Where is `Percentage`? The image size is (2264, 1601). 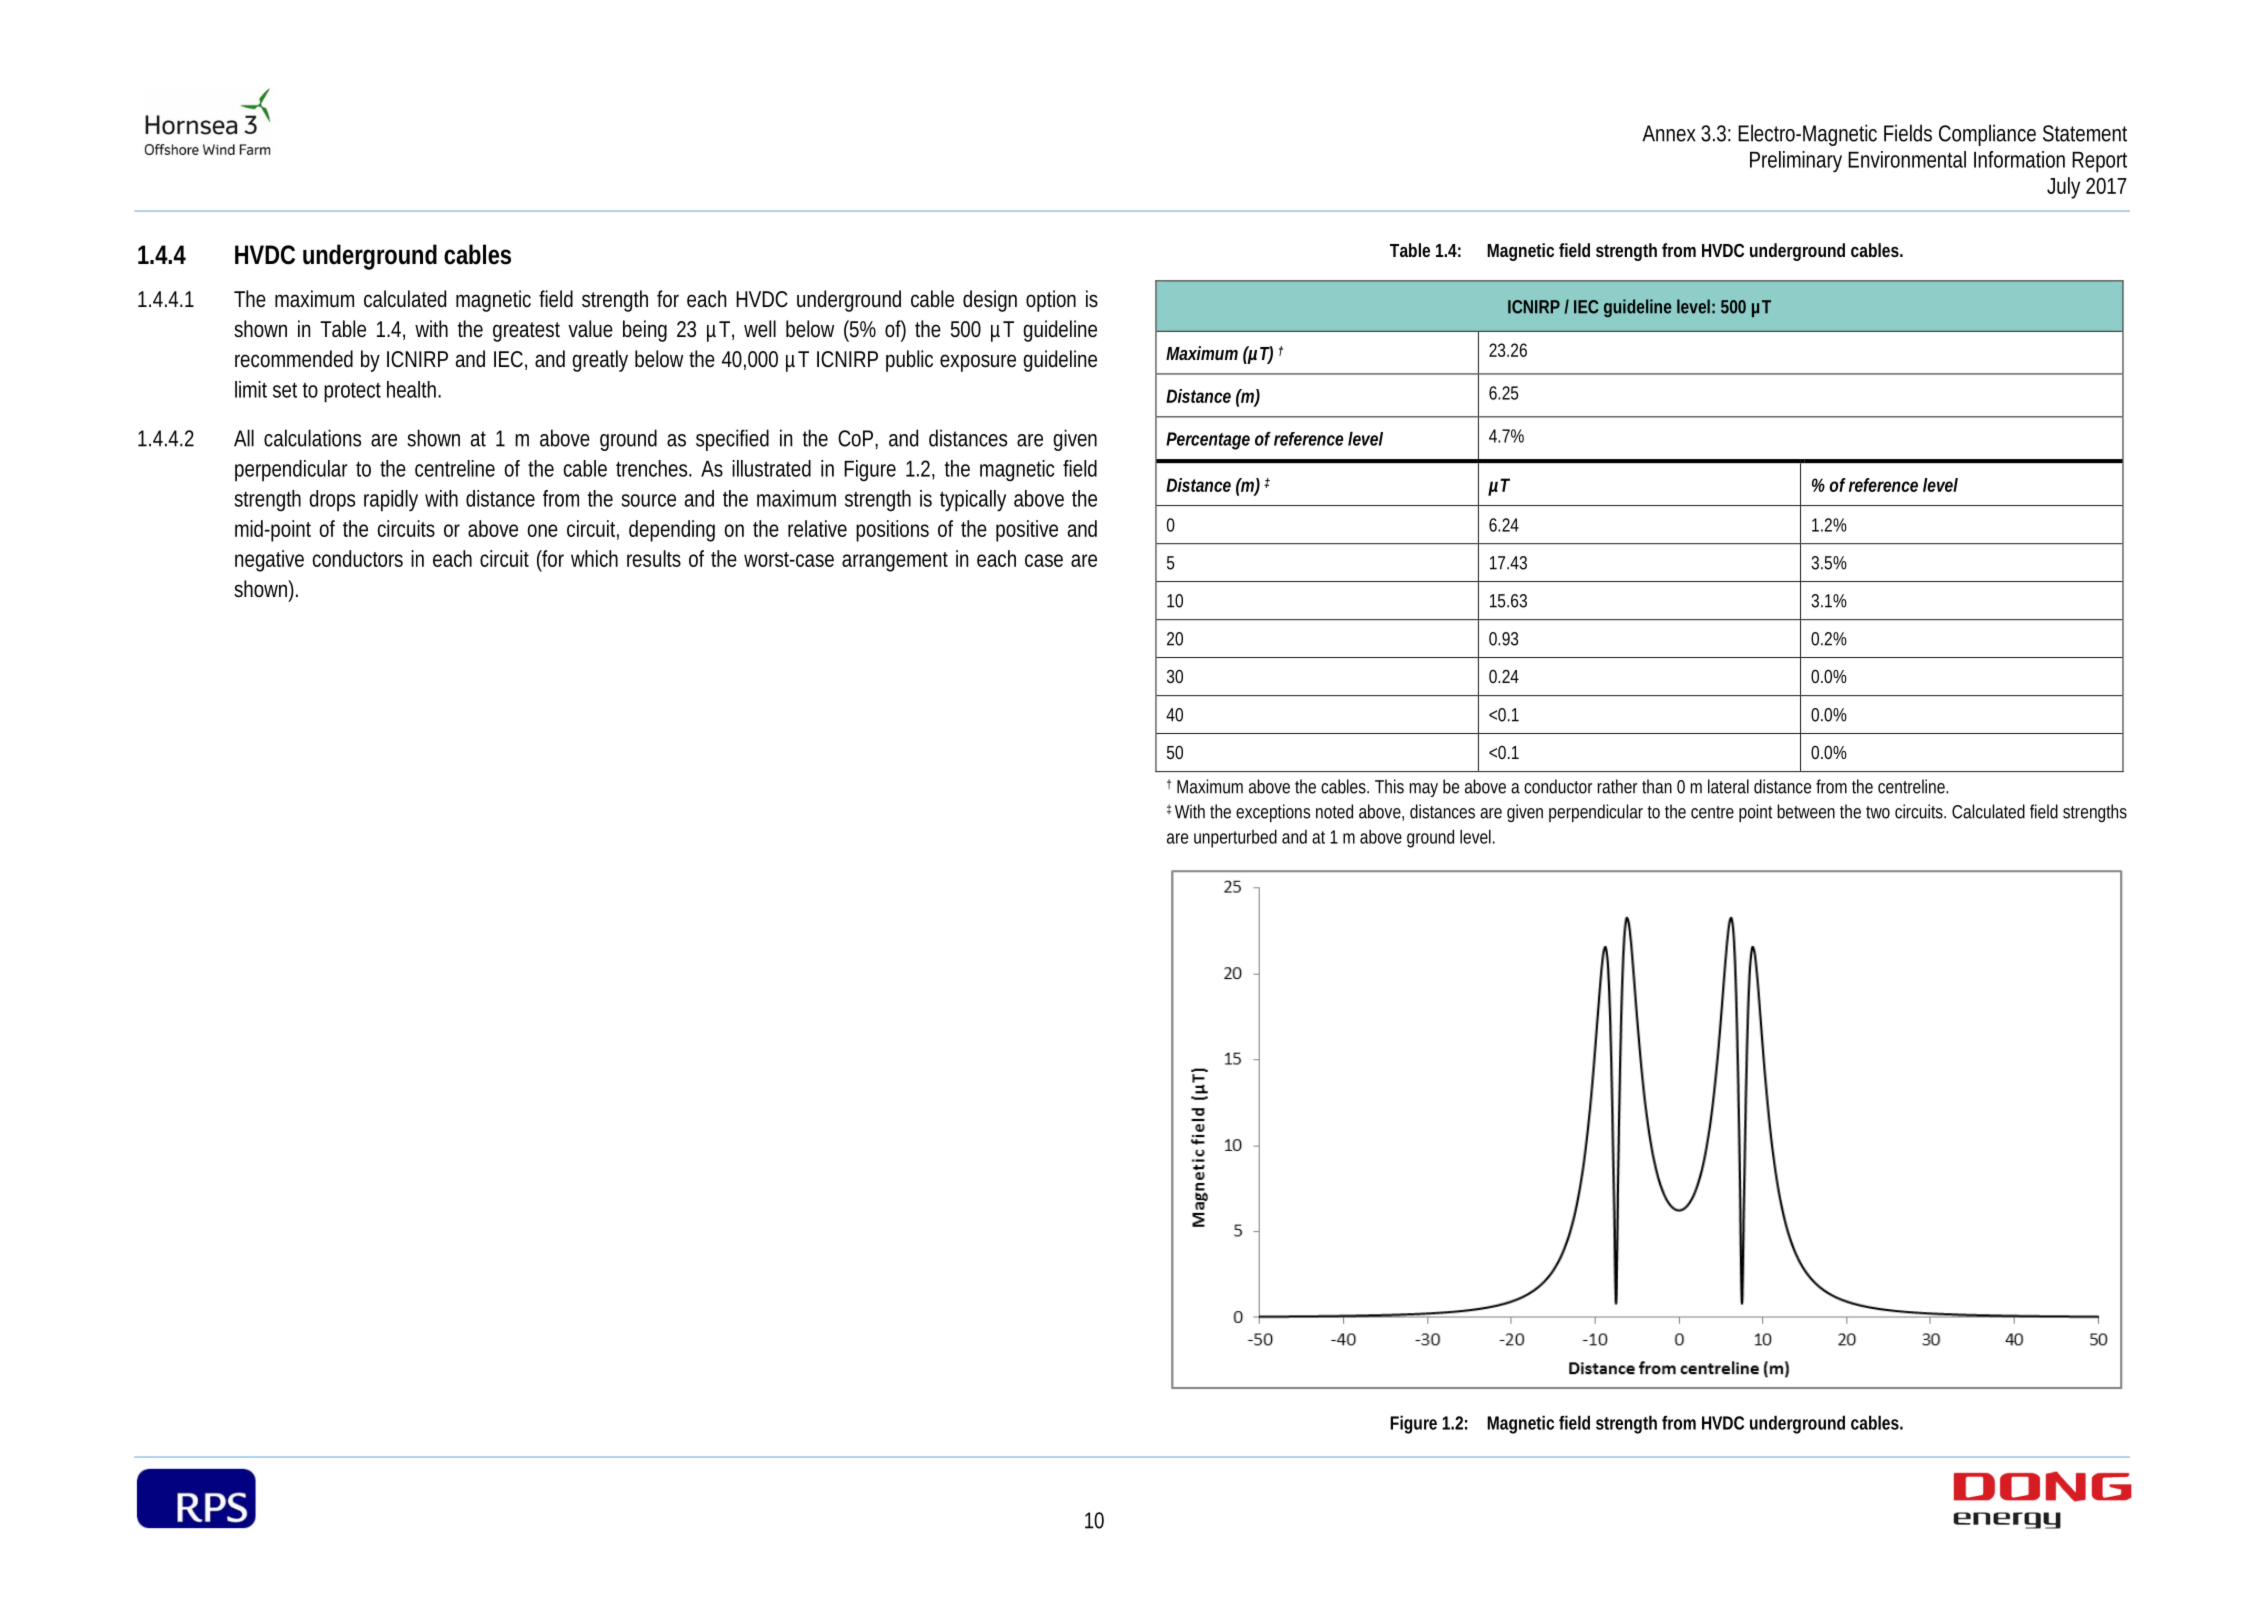 Percentage is located at coordinates (1208, 441).
